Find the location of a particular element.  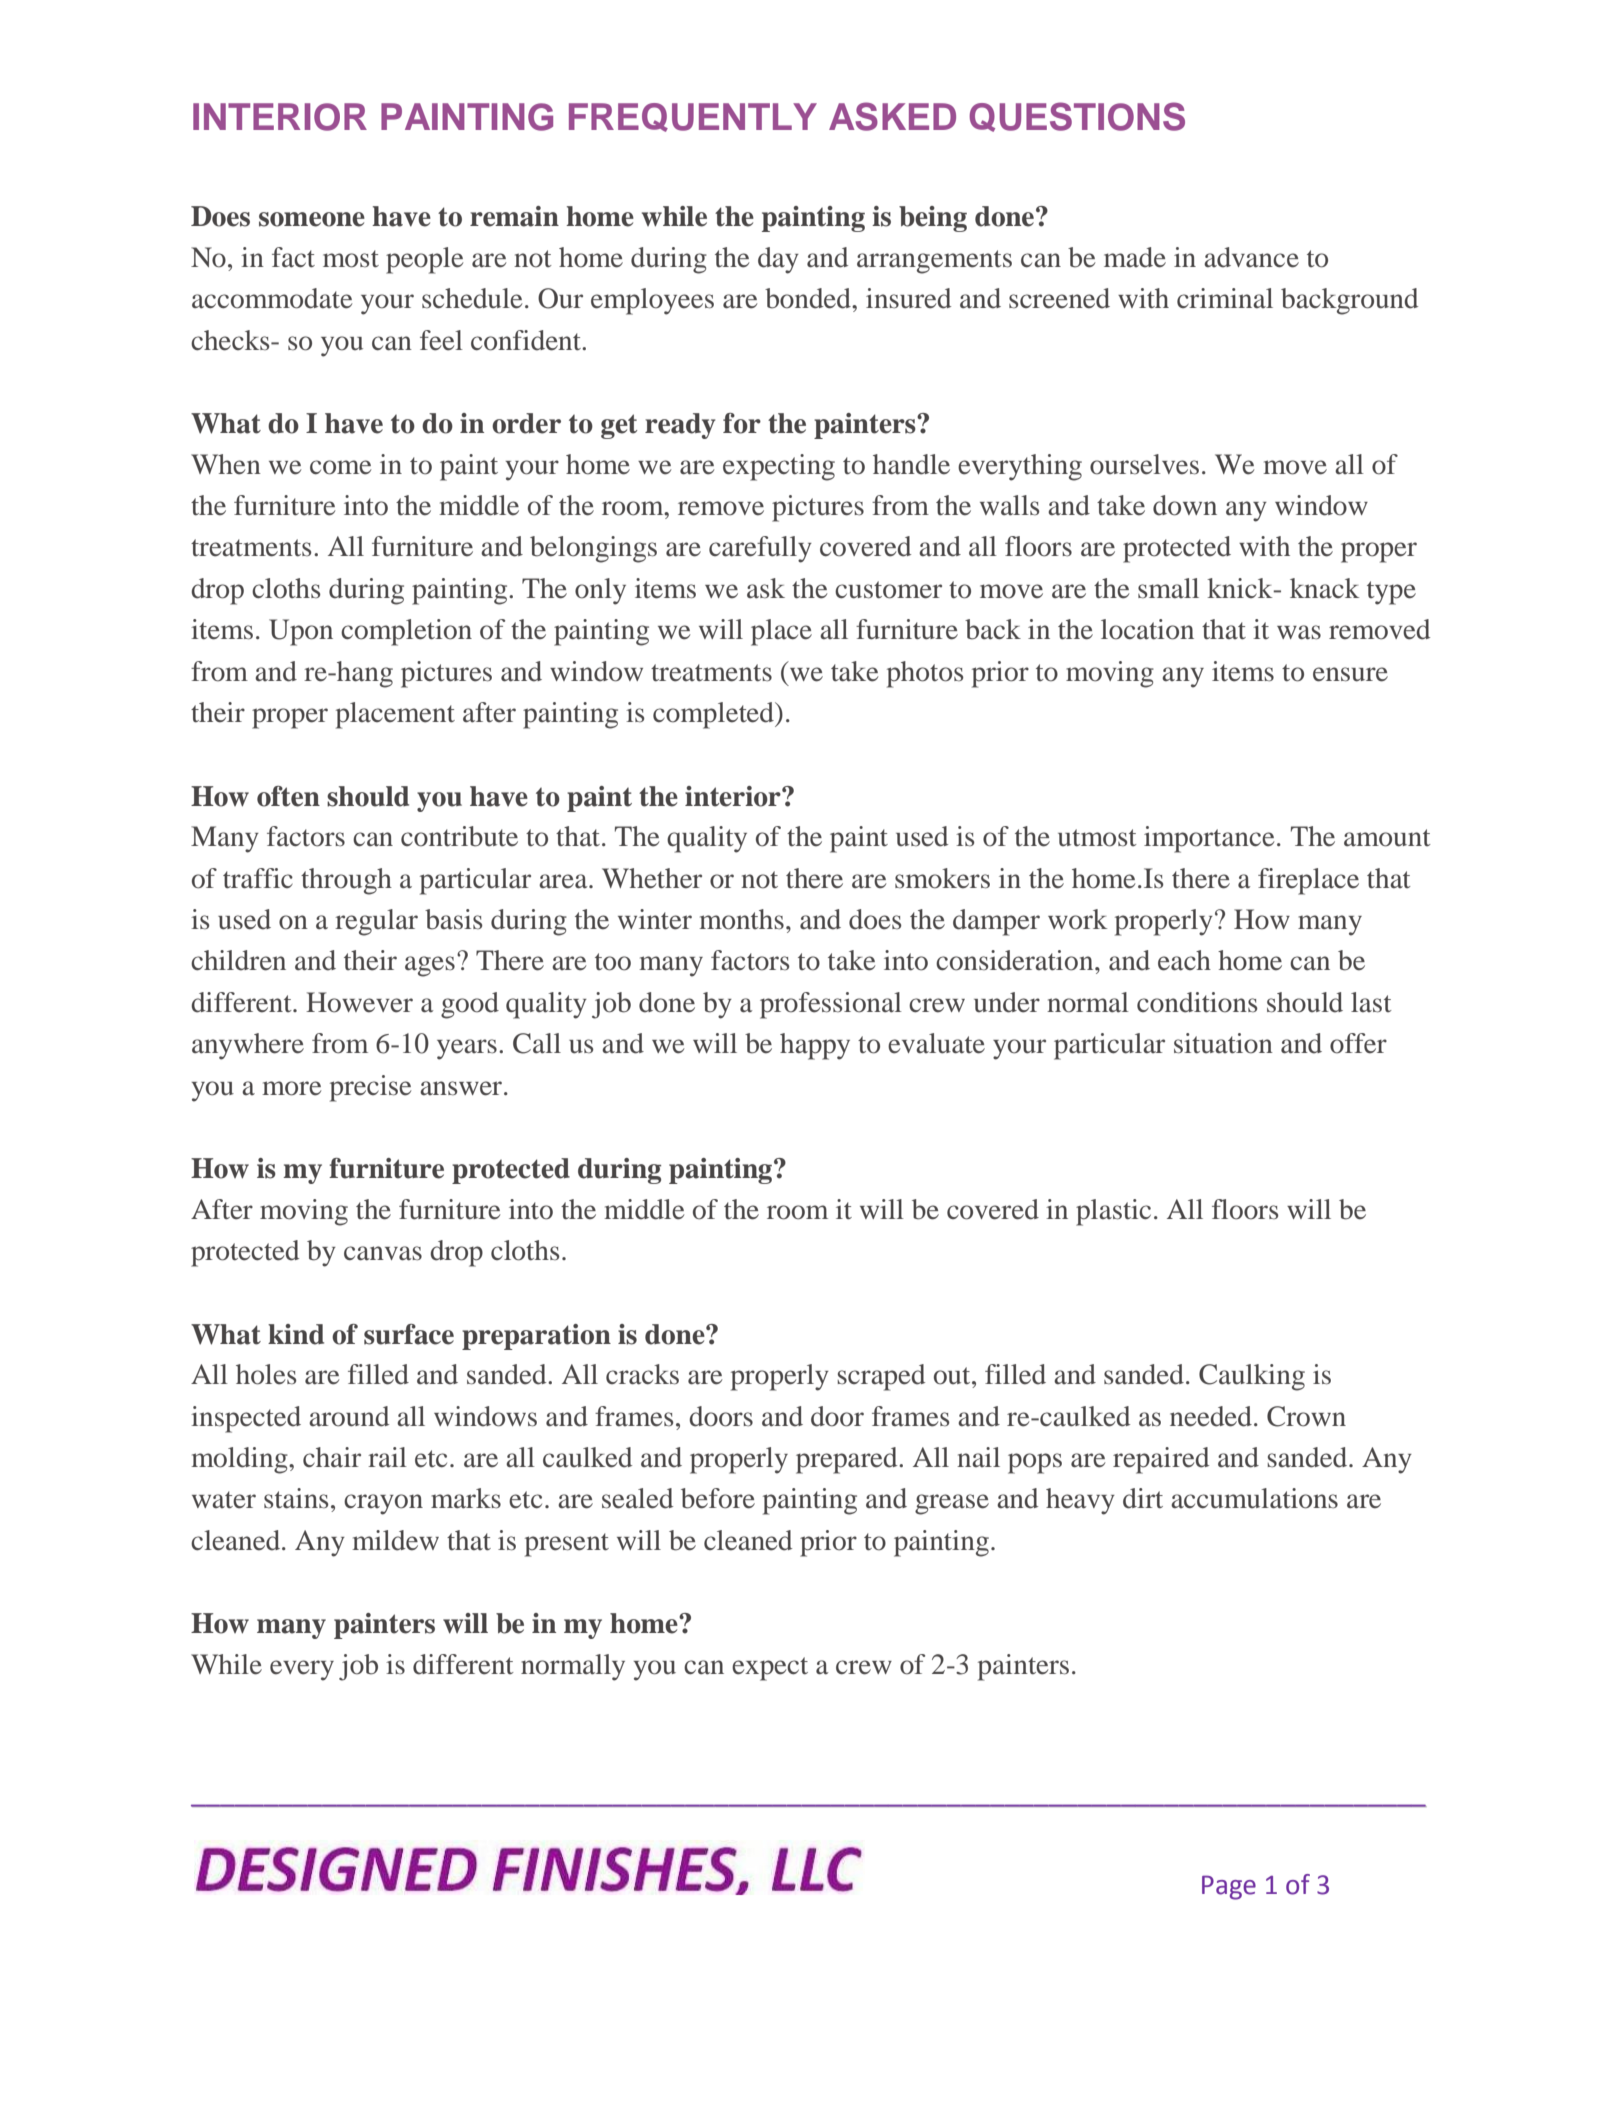

accumulations is located at coordinates (1254, 1498).
